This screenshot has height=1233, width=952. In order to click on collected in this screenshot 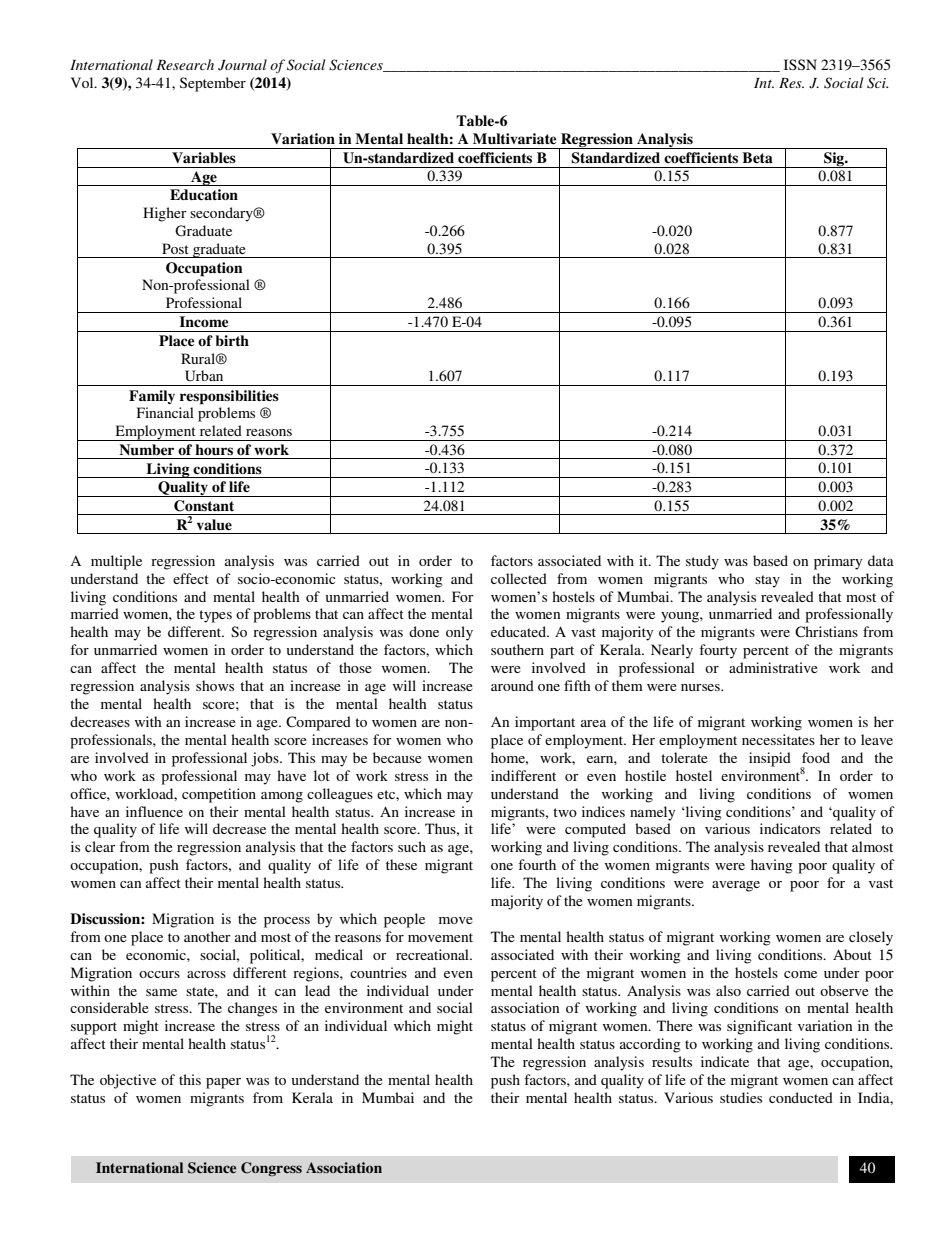, I will do `click(519, 578)`.
